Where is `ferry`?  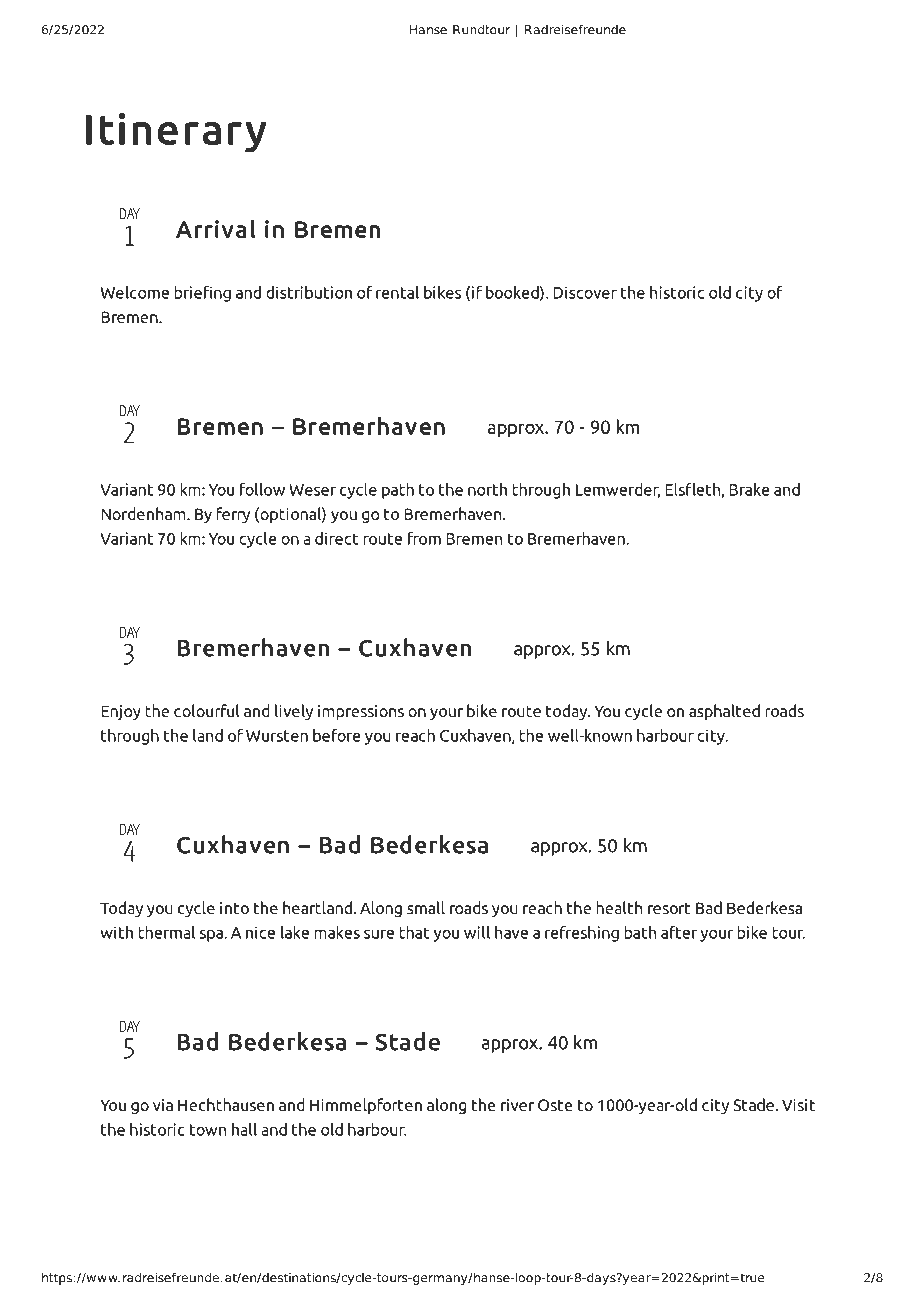 ferry is located at coordinates (233, 515).
